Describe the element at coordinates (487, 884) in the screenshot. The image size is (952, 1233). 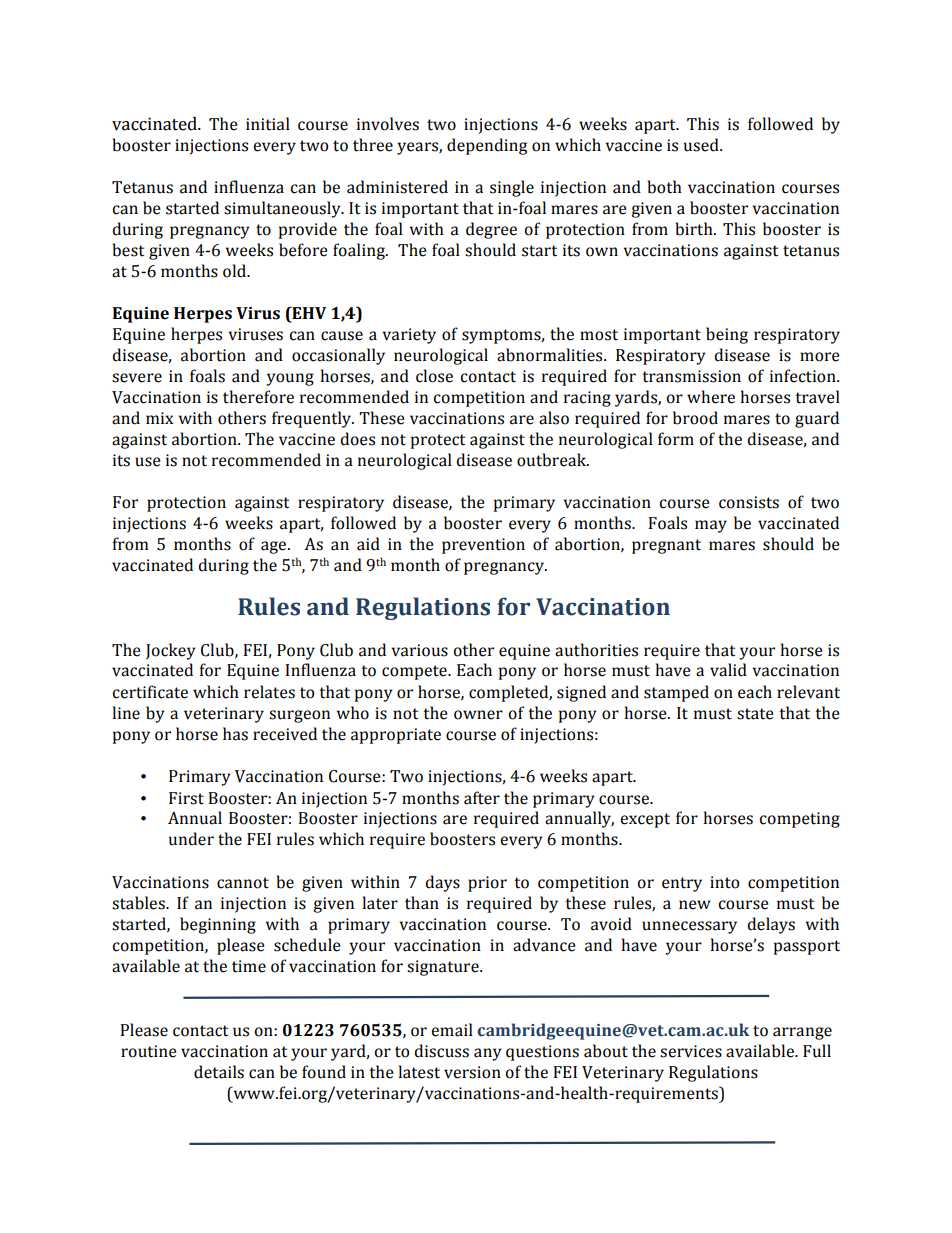
I see `prior` at that location.
